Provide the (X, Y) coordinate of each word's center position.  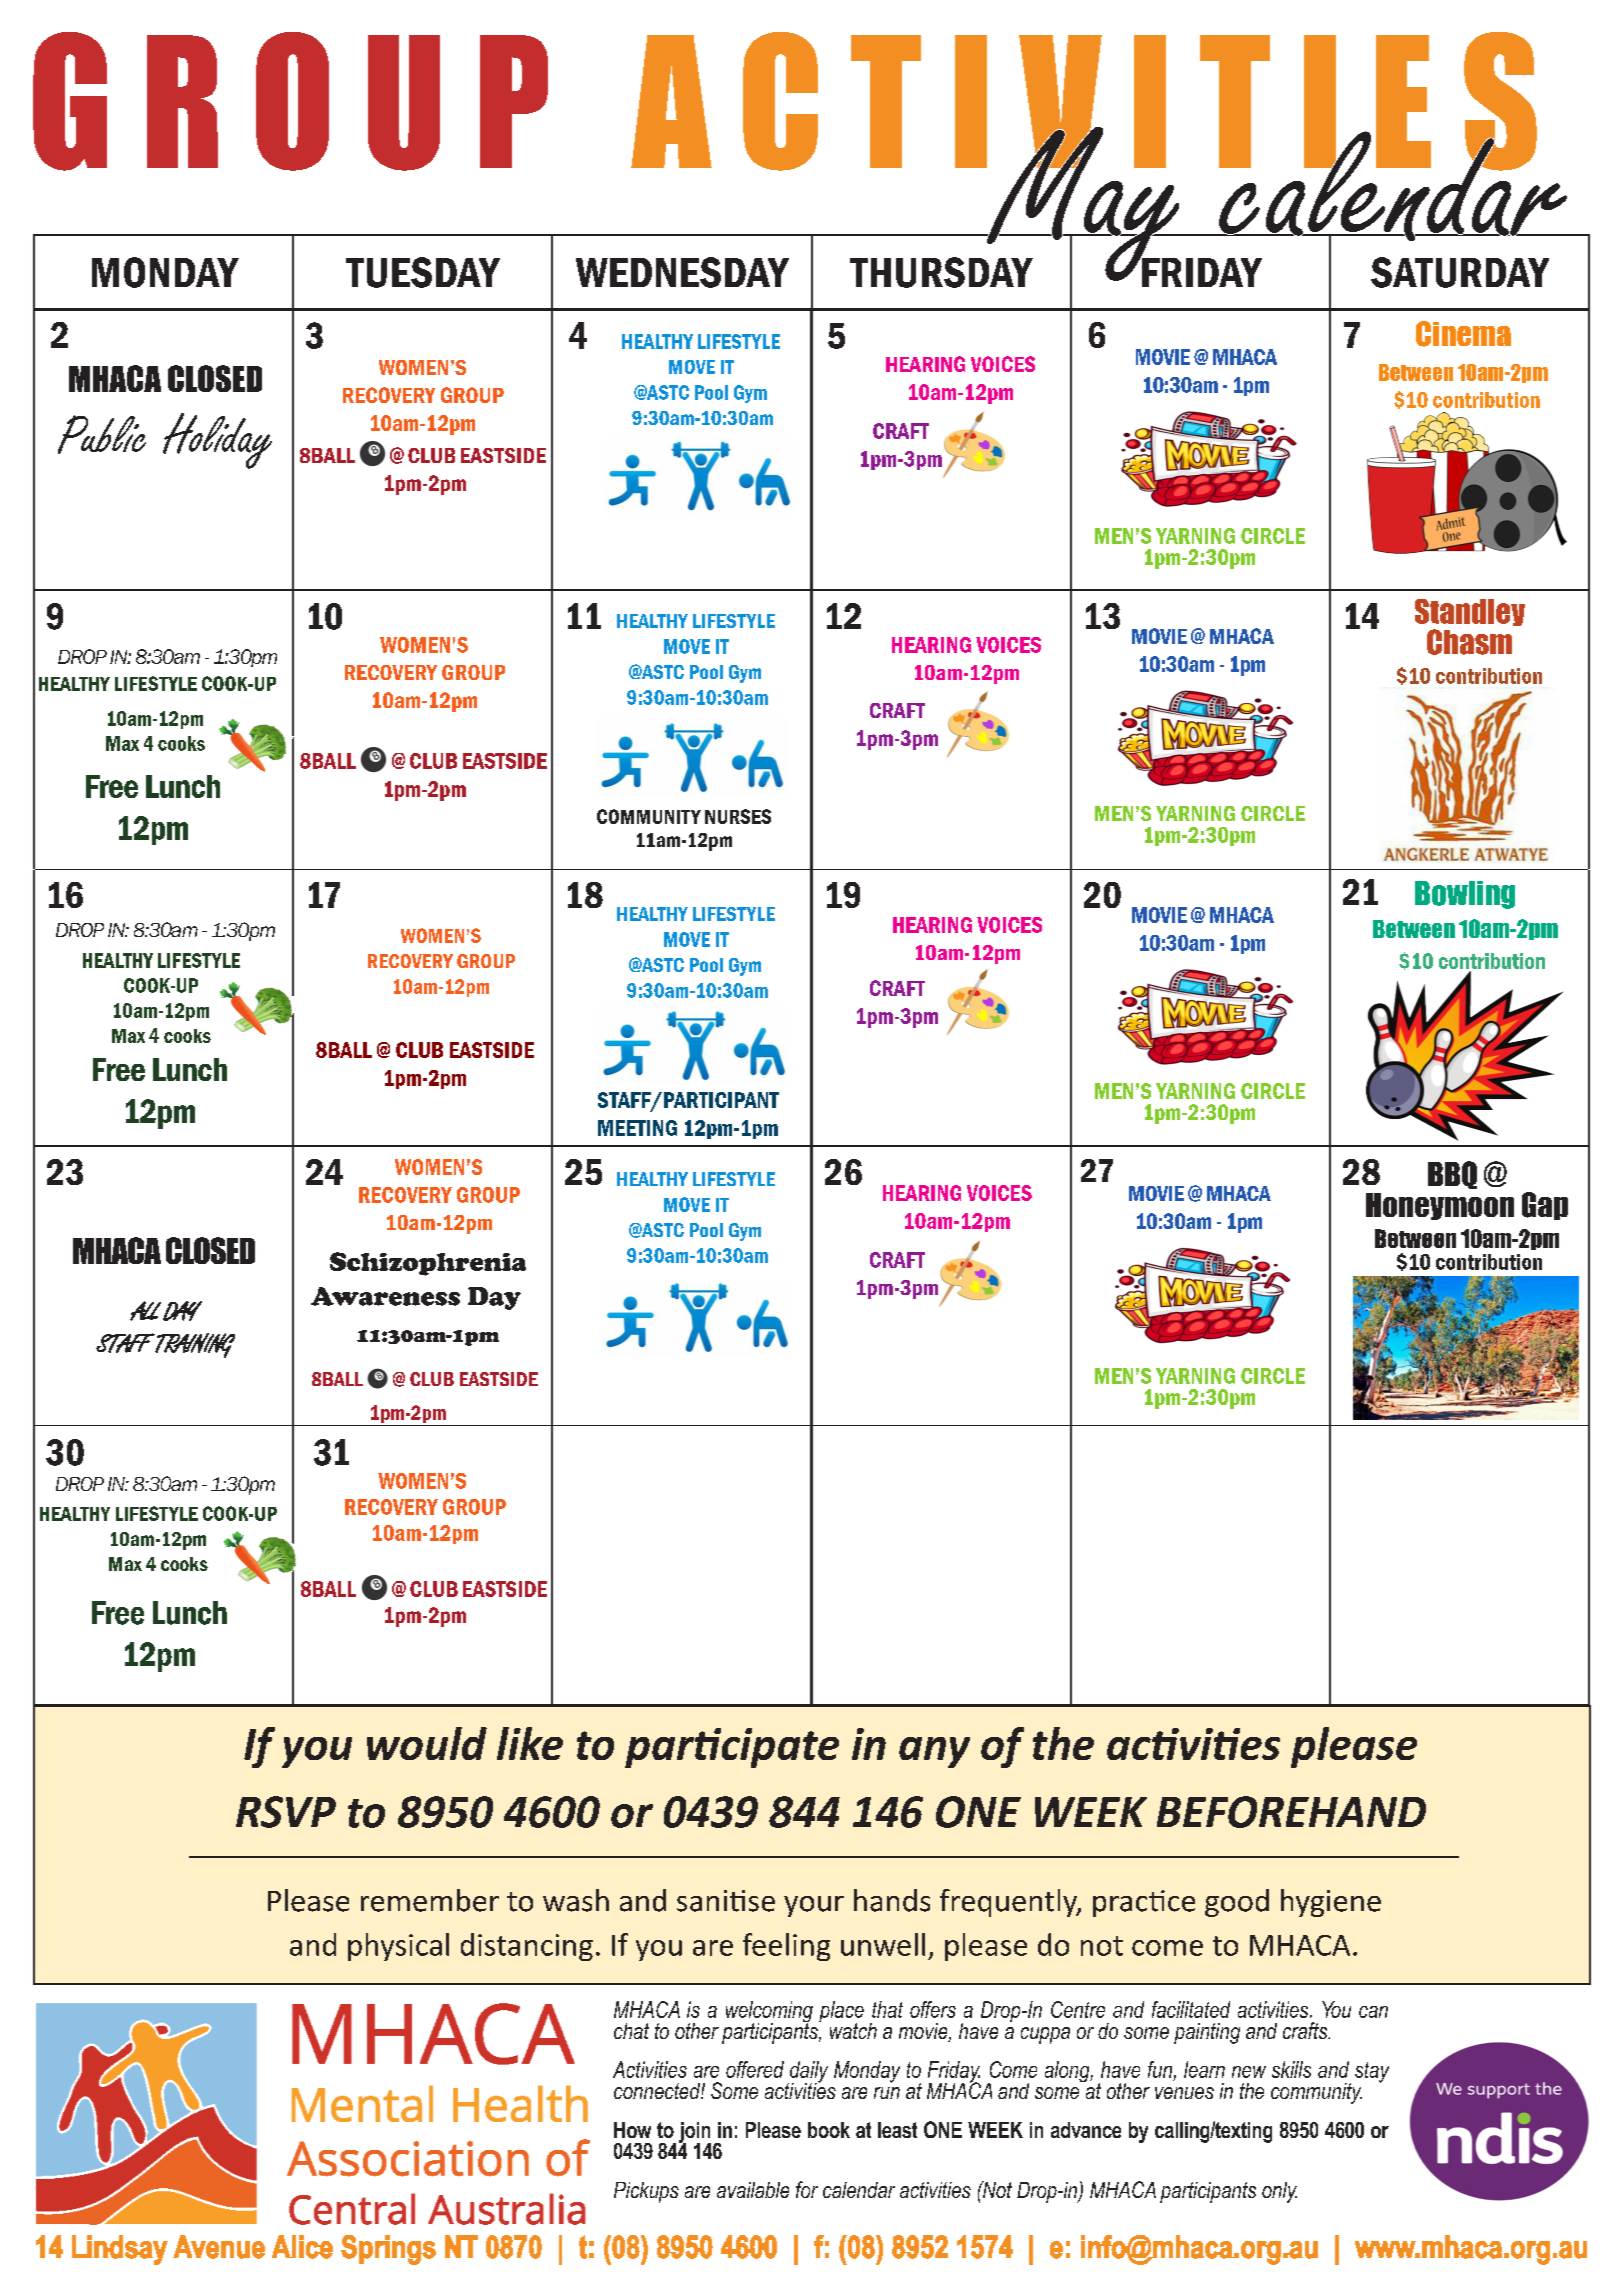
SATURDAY (1460, 272)
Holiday (217, 441)
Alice (302, 2247)
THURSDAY (941, 272)
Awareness (385, 1296)
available (753, 2190)
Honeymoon (1440, 1206)
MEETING (637, 1128)
